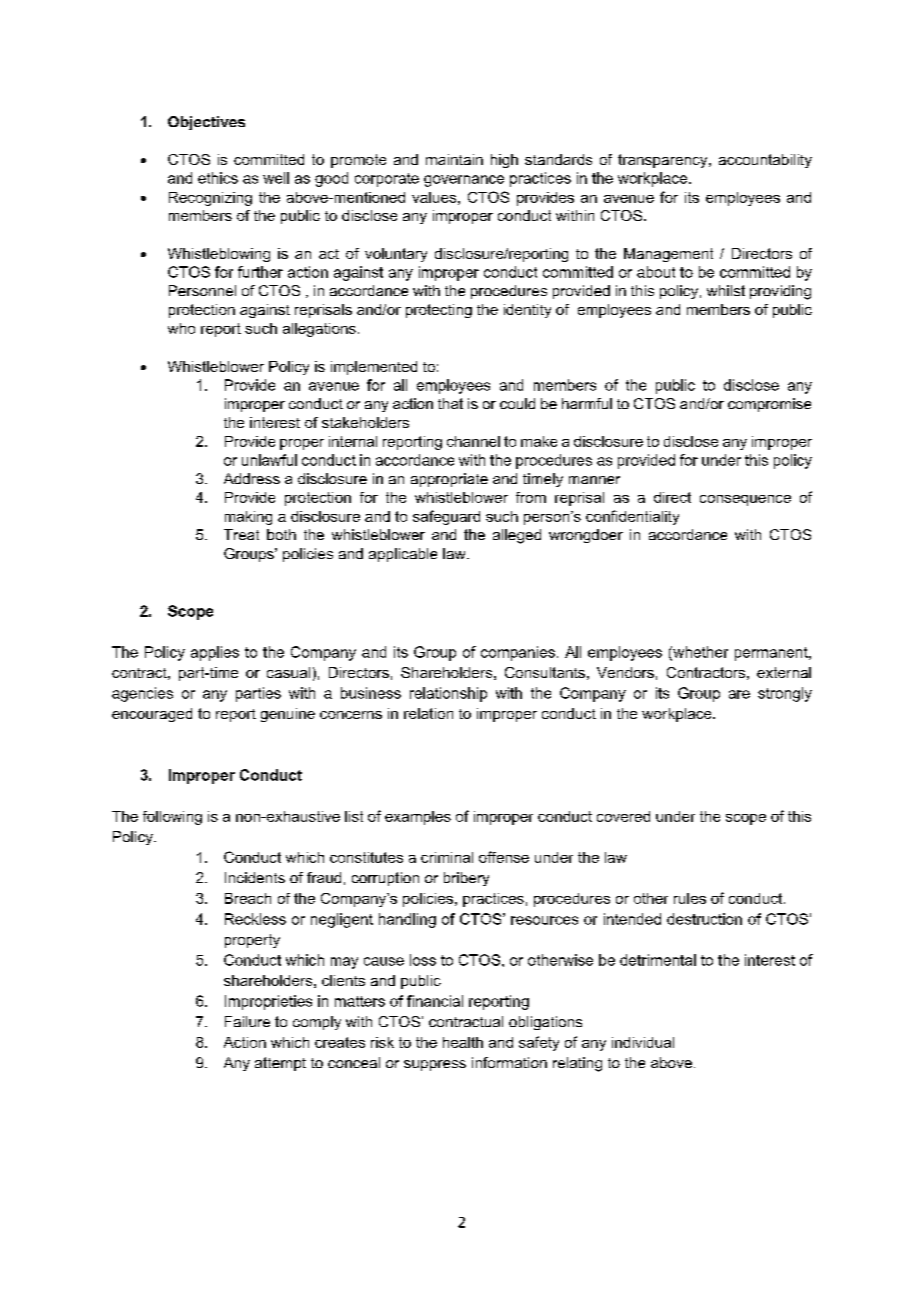 The height and width of the image is (1308, 924). I want to click on applicable, so click(403, 555).
